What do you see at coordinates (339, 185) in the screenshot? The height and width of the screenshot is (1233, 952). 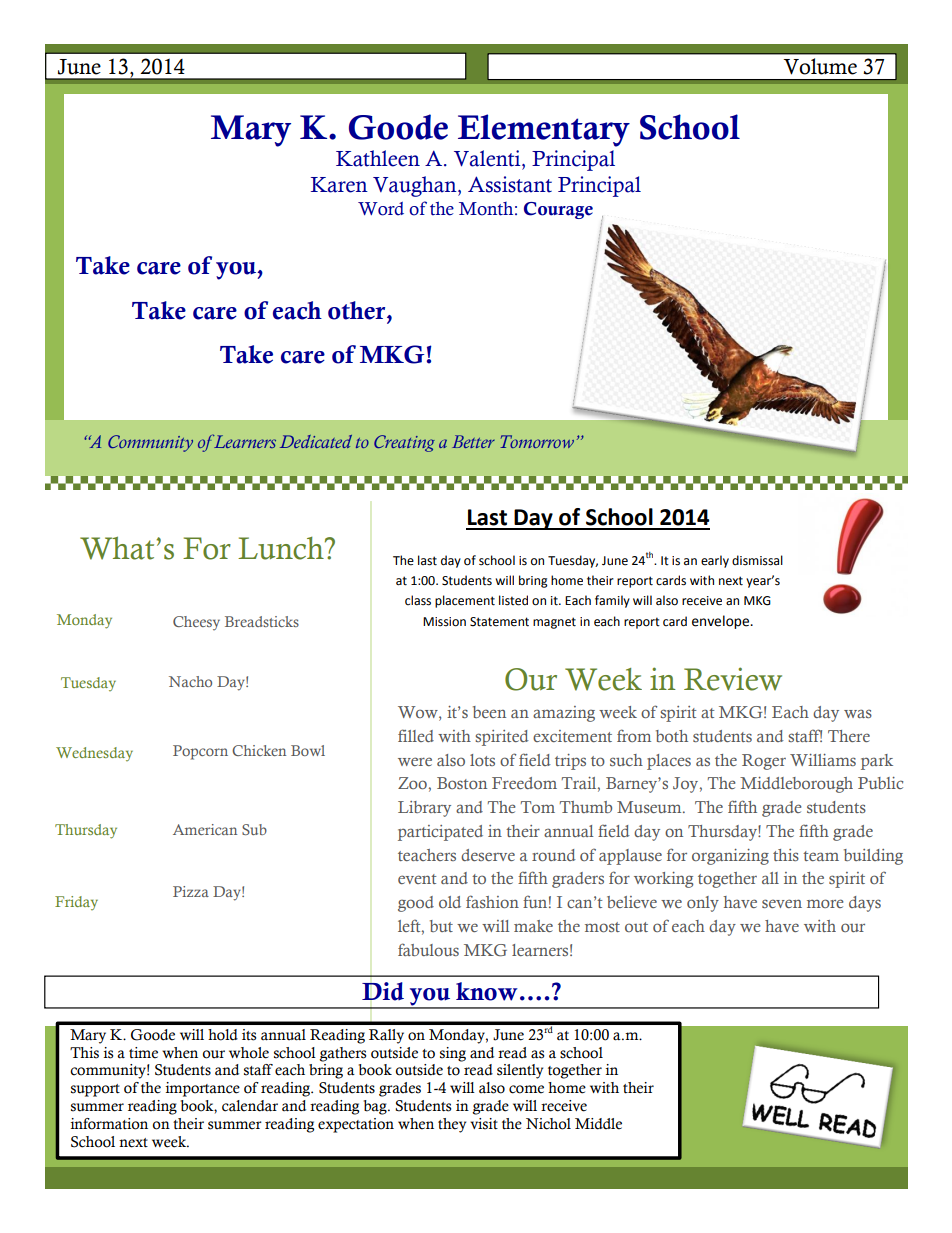 I see `Karen` at bounding box center [339, 185].
